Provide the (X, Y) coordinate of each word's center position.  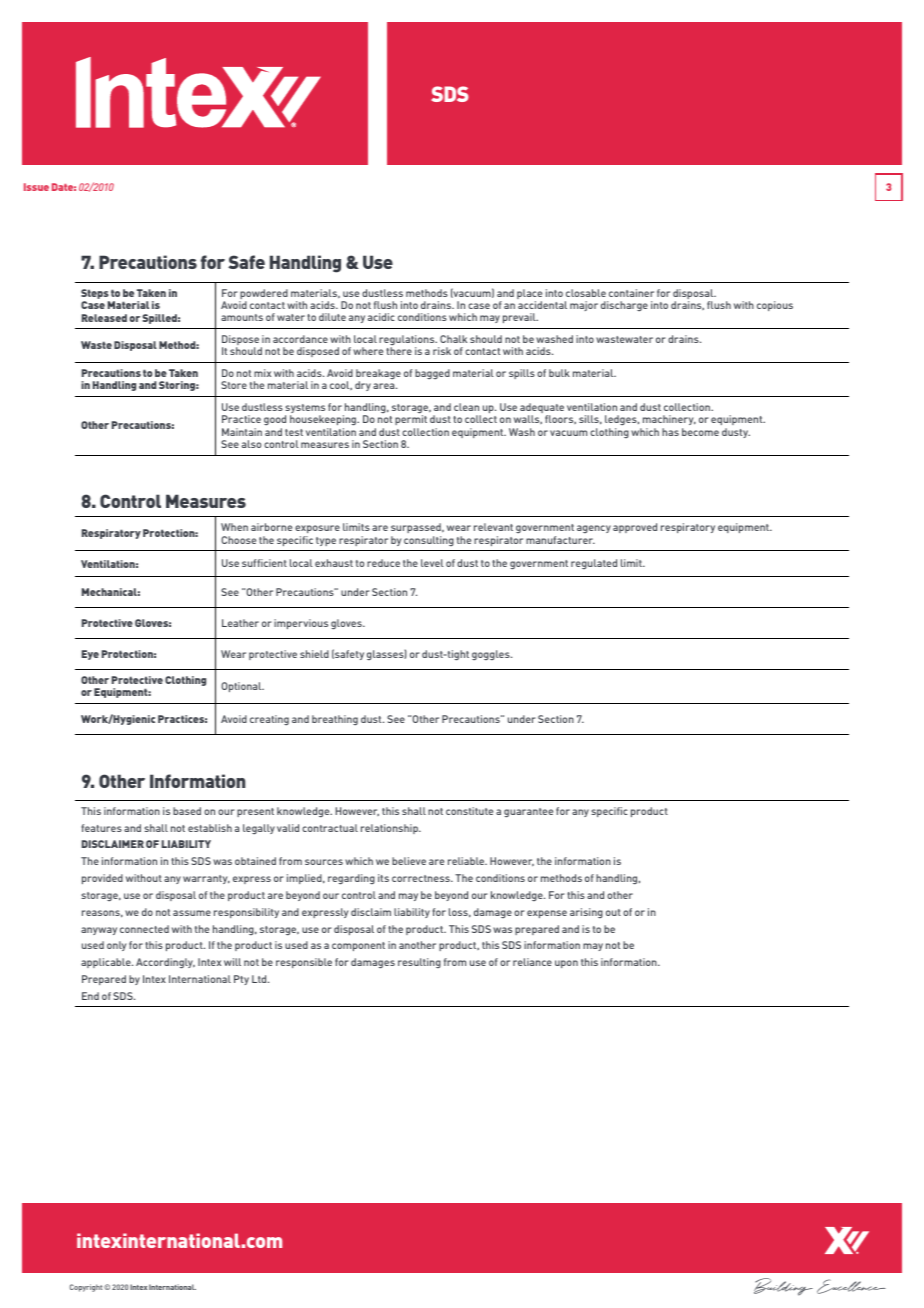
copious (775, 306)
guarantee (528, 813)
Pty (241, 980)
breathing (335, 720)
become (700, 432)
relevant (493, 527)
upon (566, 964)
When (234, 527)
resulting (419, 963)
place (529, 295)
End (90, 996)
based (187, 811)
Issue (36, 187)
